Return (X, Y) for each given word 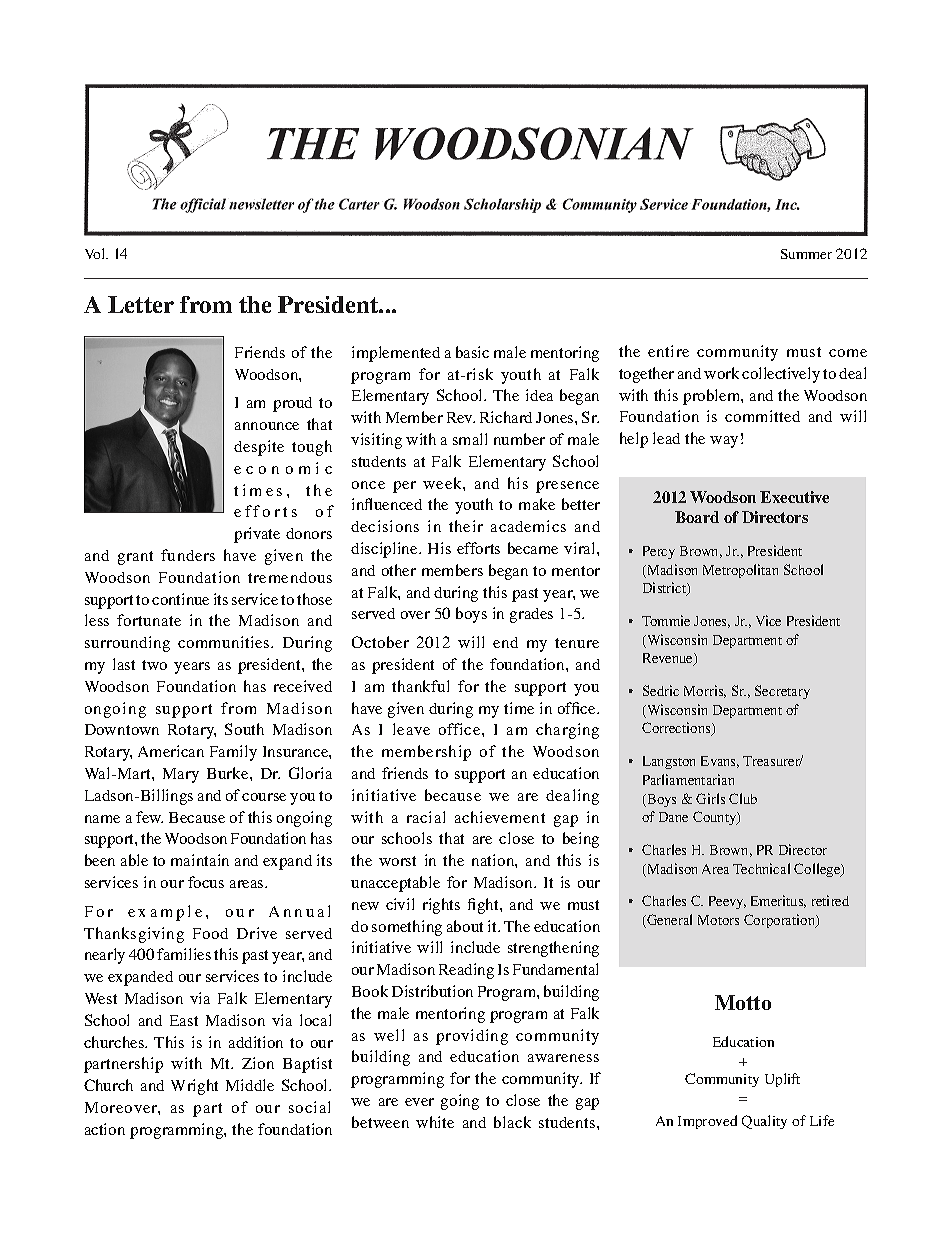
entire (668, 351)
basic (472, 352)
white (435, 1122)
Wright (194, 1087)
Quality (764, 1122)
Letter (141, 304)
